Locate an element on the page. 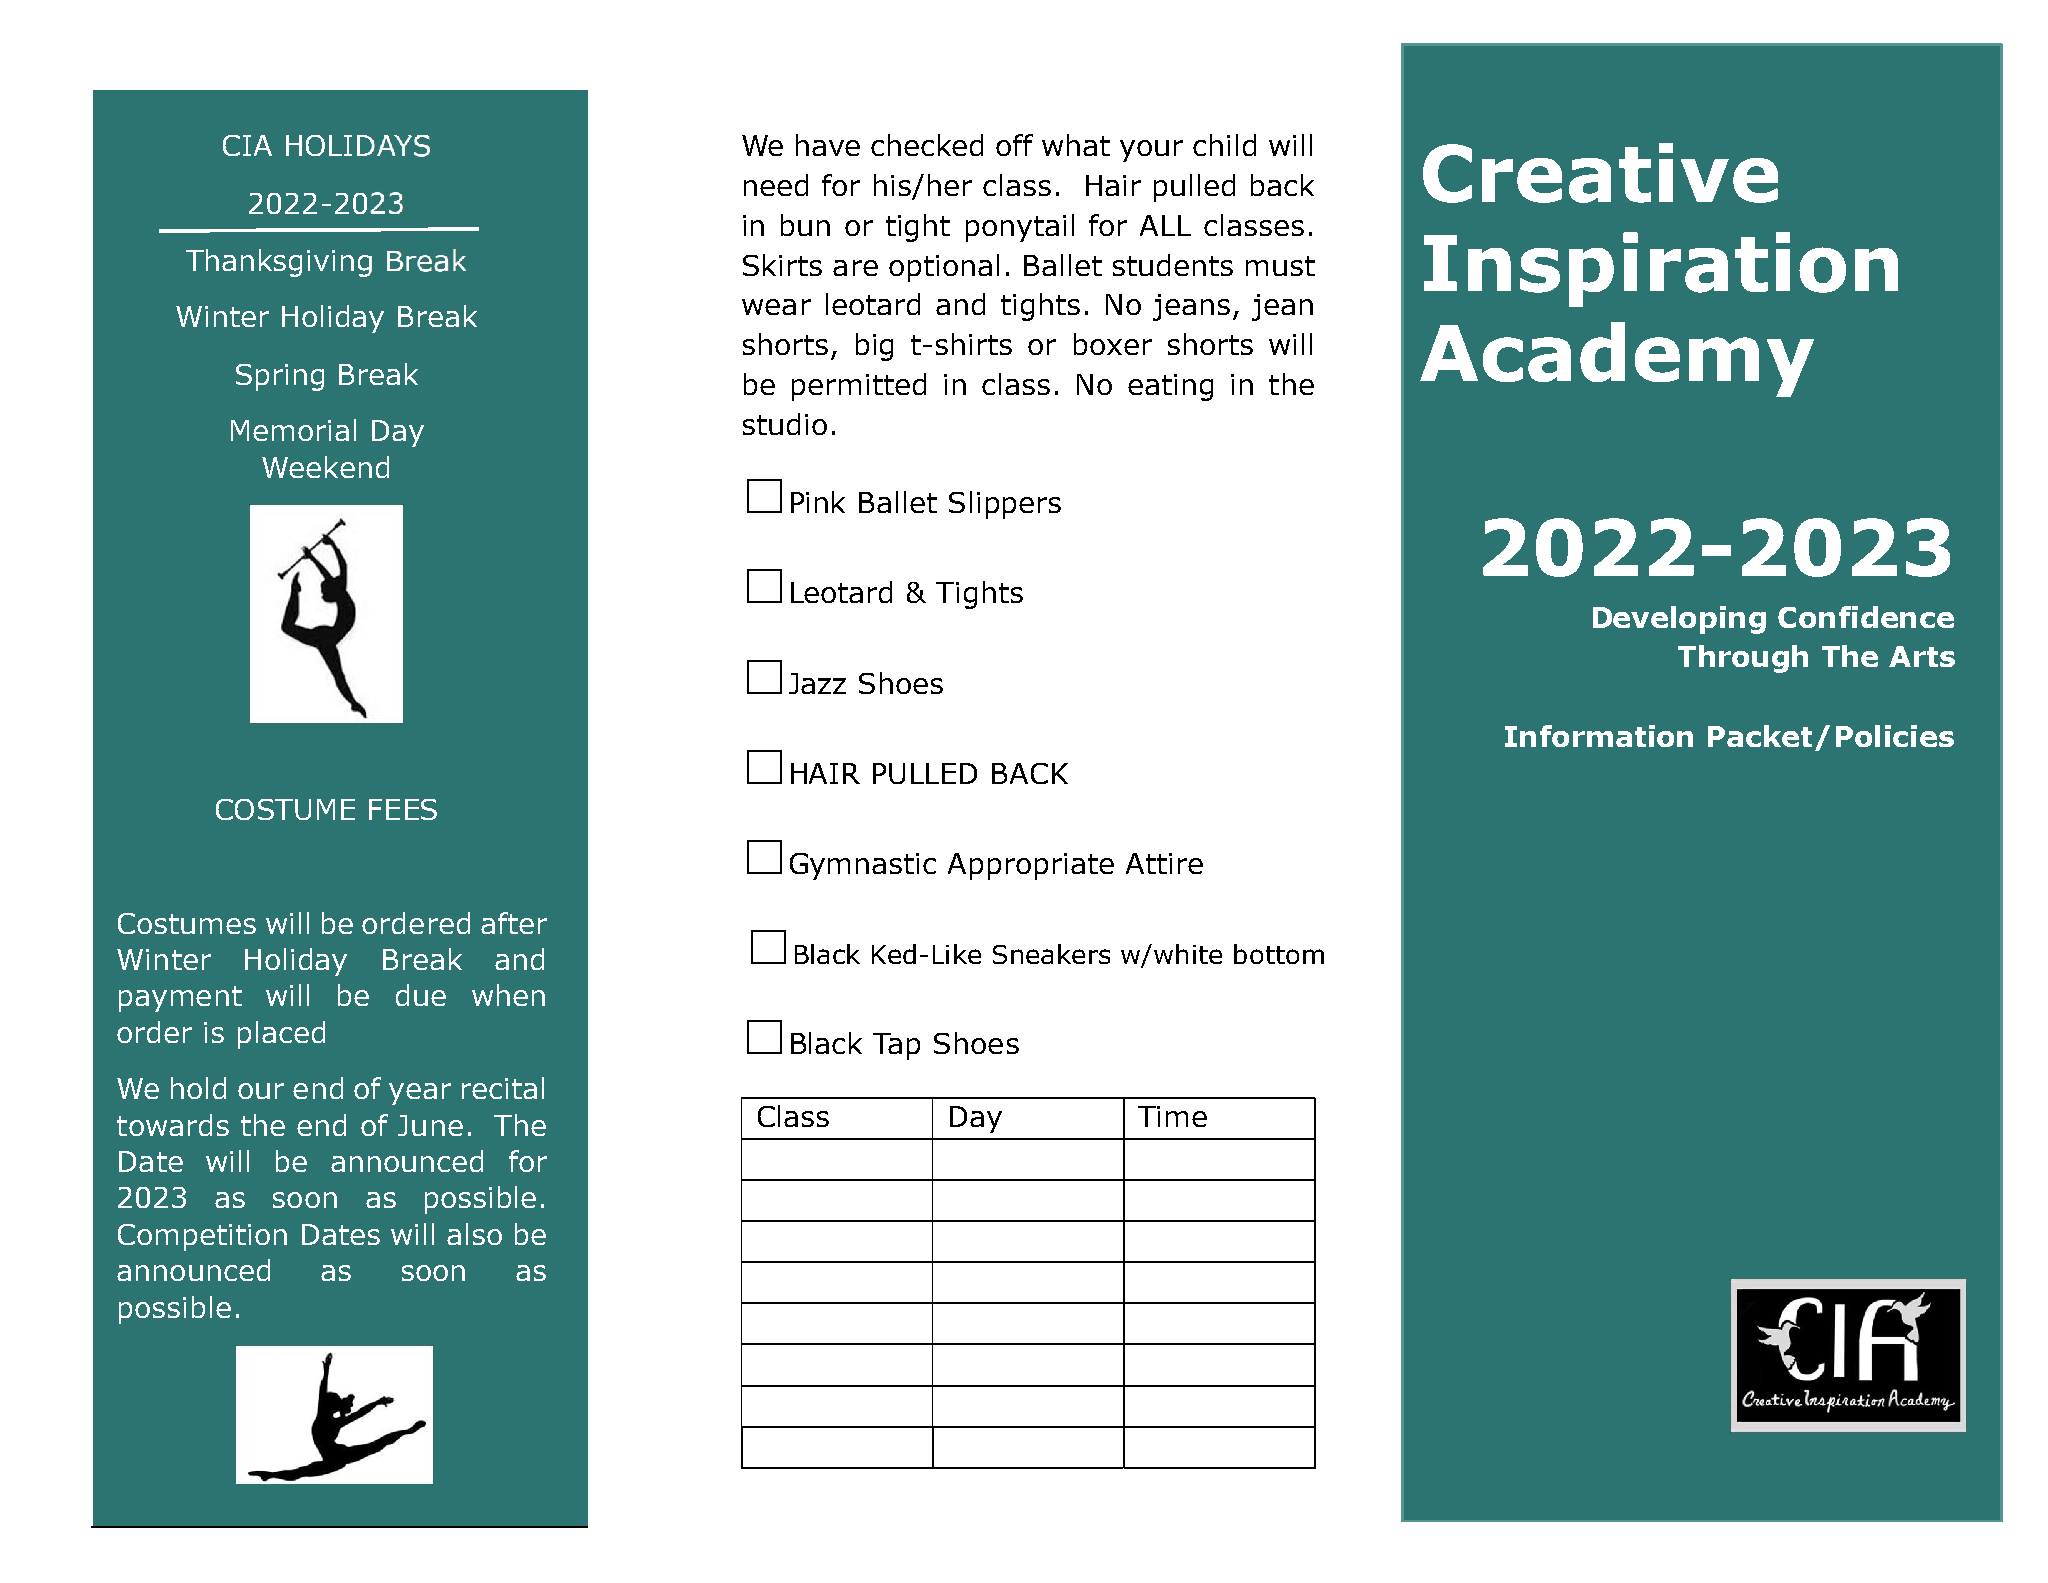  also is located at coordinates (474, 1234).
